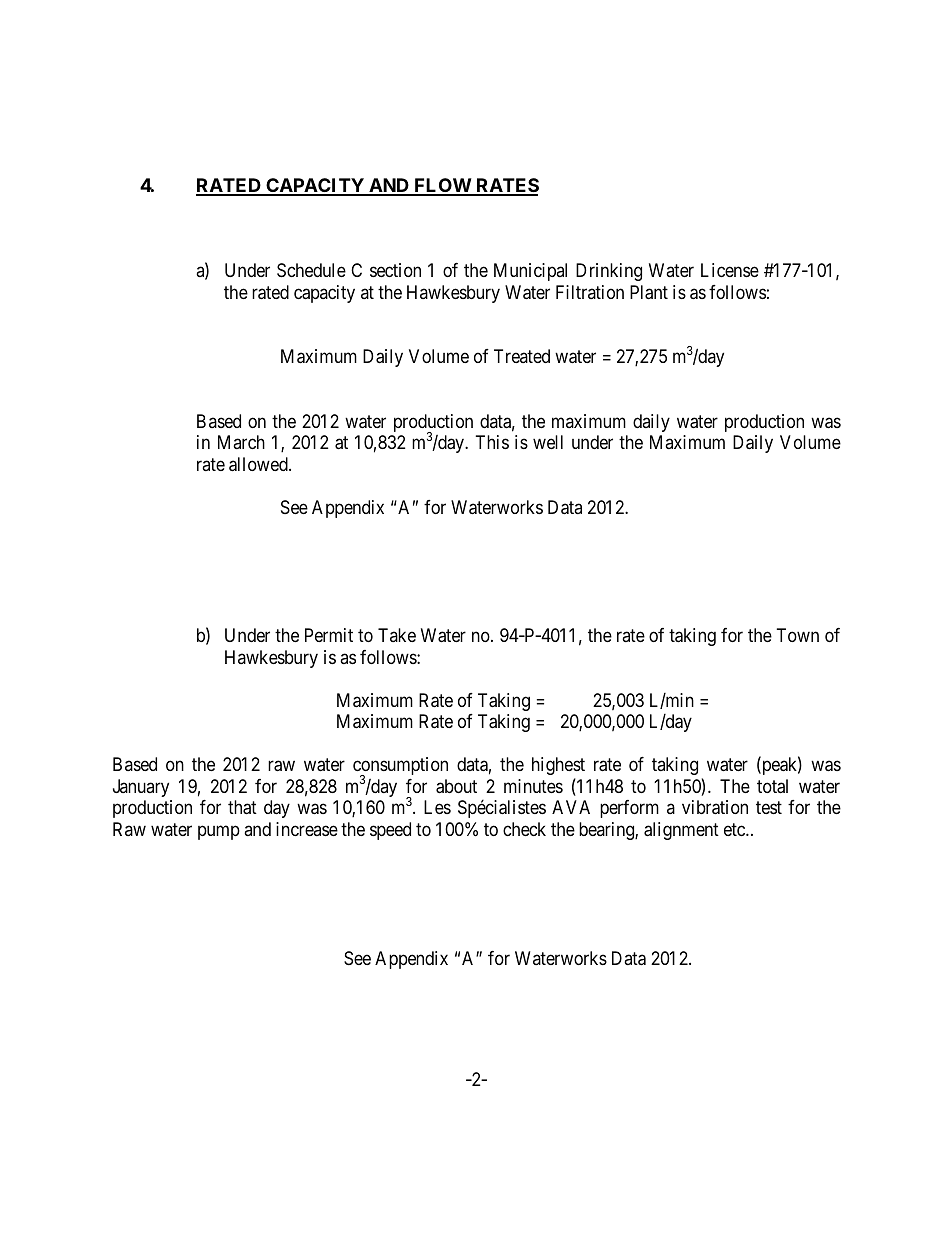  What do you see at coordinates (548, 442) in the document?
I see `well` at bounding box center [548, 442].
